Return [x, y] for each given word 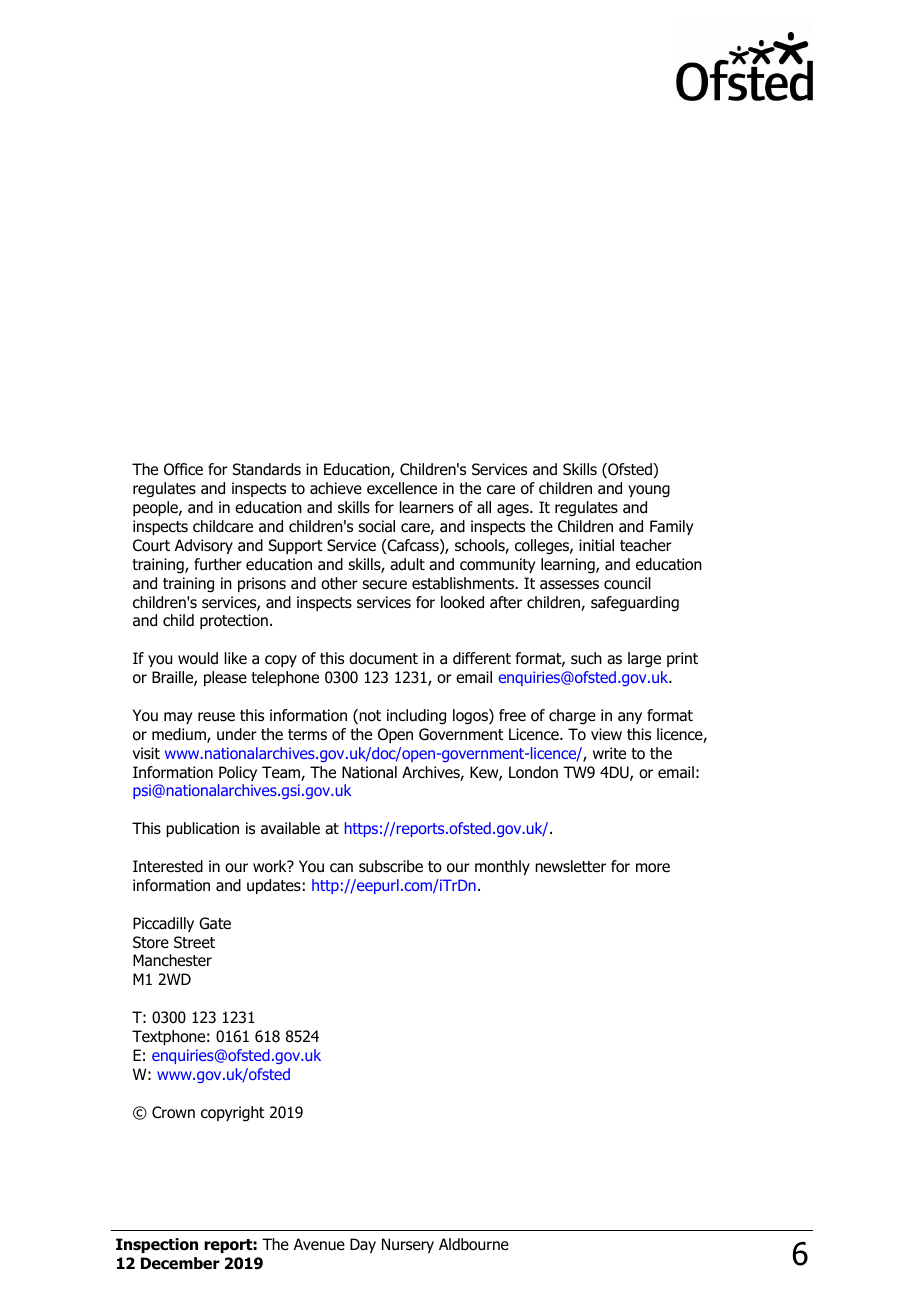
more [653, 868]
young [649, 491]
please [225, 678]
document [383, 658]
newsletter [570, 866]
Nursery [408, 1245]
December [180, 1263]
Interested [168, 866]
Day [363, 1245]
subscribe [391, 866]
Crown [173, 1112]
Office [183, 469]
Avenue [319, 1244]
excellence [402, 488]
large [644, 660]
